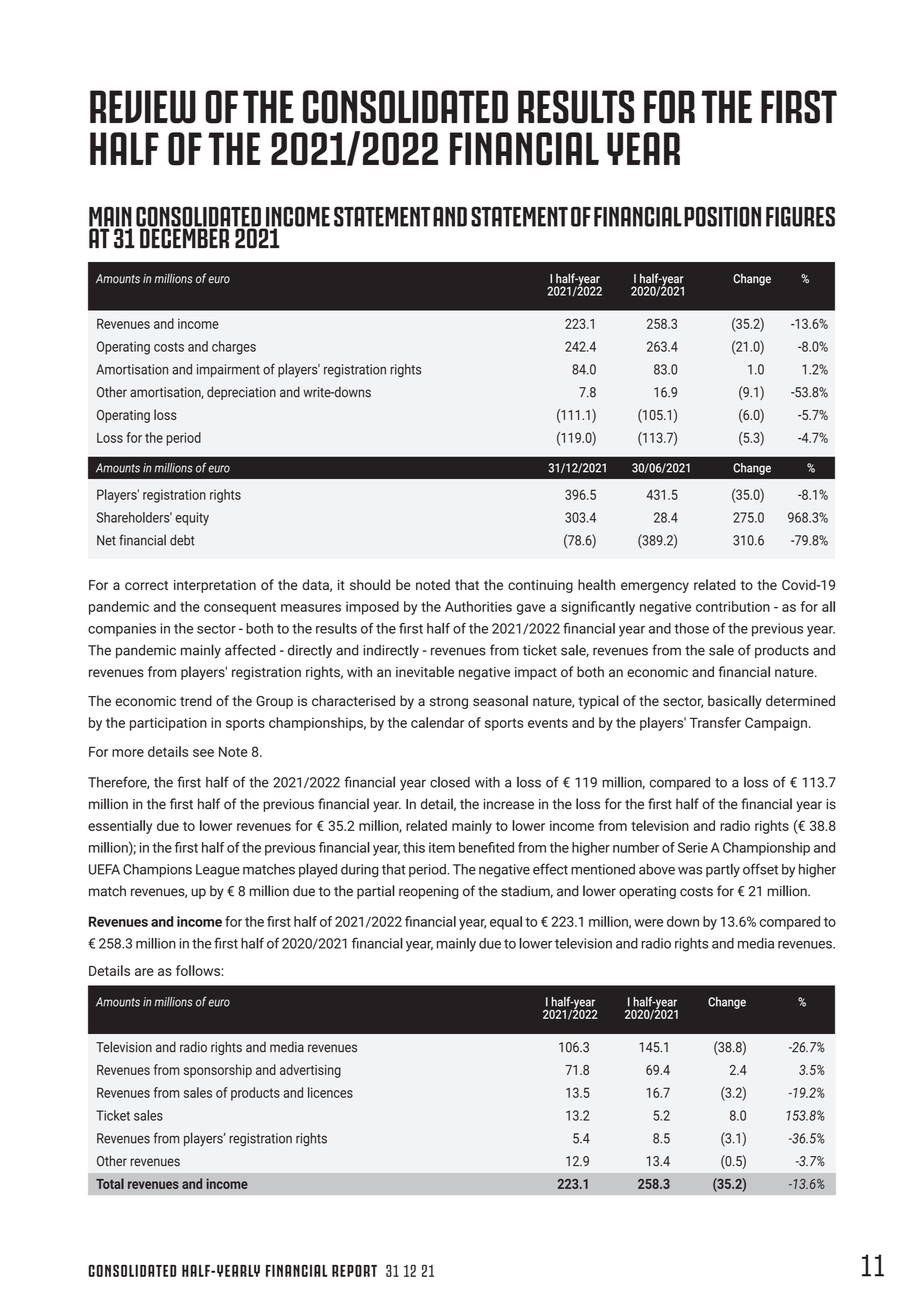 The image size is (924, 1308). What do you see at coordinates (192, 519) in the image?
I see `equity` at bounding box center [192, 519].
